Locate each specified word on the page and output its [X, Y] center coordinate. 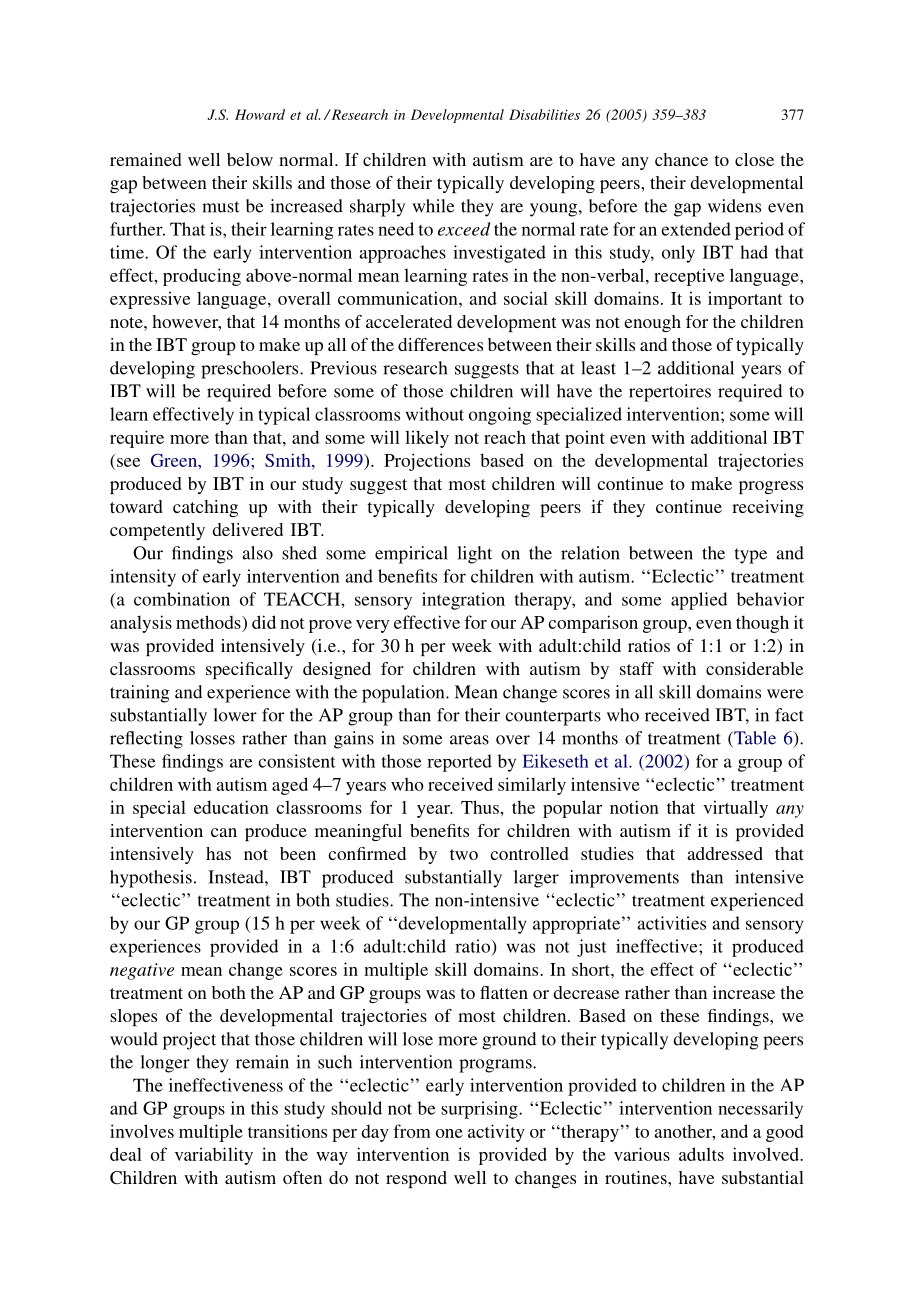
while [433, 206]
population [404, 694]
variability [214, 1156]
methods [209, 622]
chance [681, 159]
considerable [754, 668]
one [449, 1133]
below [250, 159]
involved [767, 1154]
